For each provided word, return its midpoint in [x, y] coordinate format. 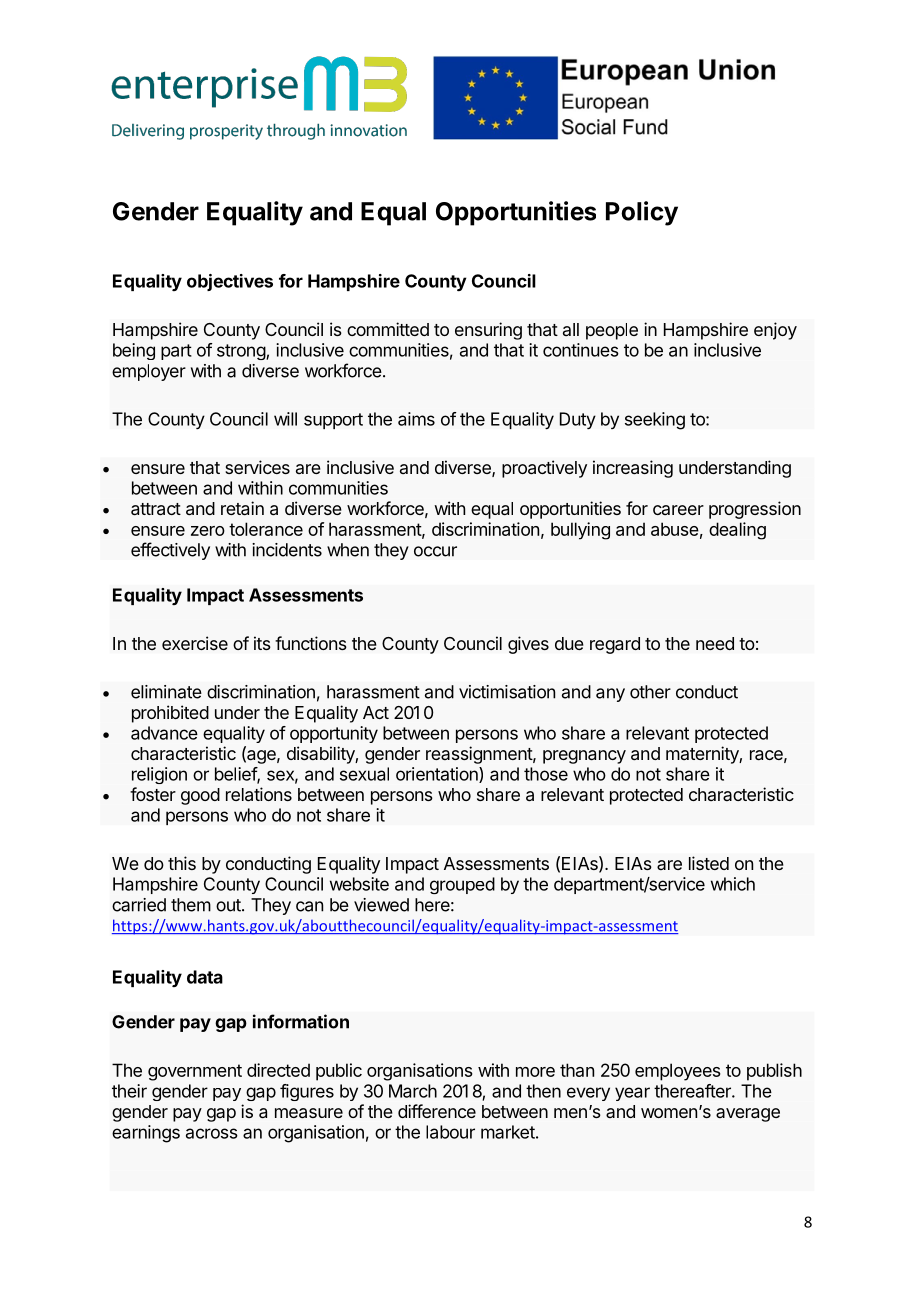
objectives [230, 282]
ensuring [488, 331]
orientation [438, 775]
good [200, 796]
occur [435, 551]
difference [437, 1111]
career [678, 510]
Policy [642, 213]
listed [709, 863]
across [212, 1133]
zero [208, 531]
